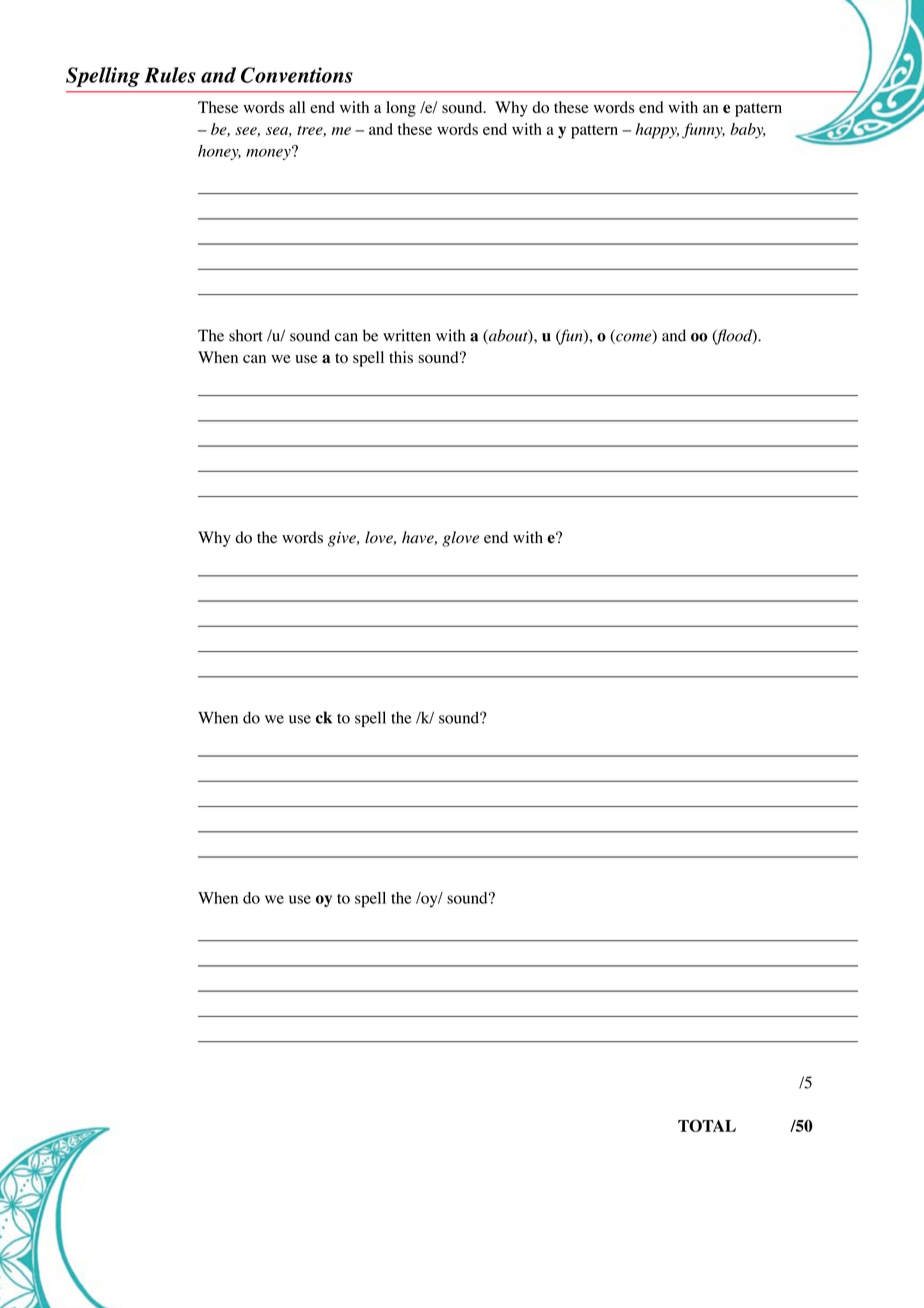 Image resolution: width=924 pixels, height=1308 pixels. What do you see at coordinates (657, 131) in the screenshot?
I see `happy` at bounding box center [657, 131].
